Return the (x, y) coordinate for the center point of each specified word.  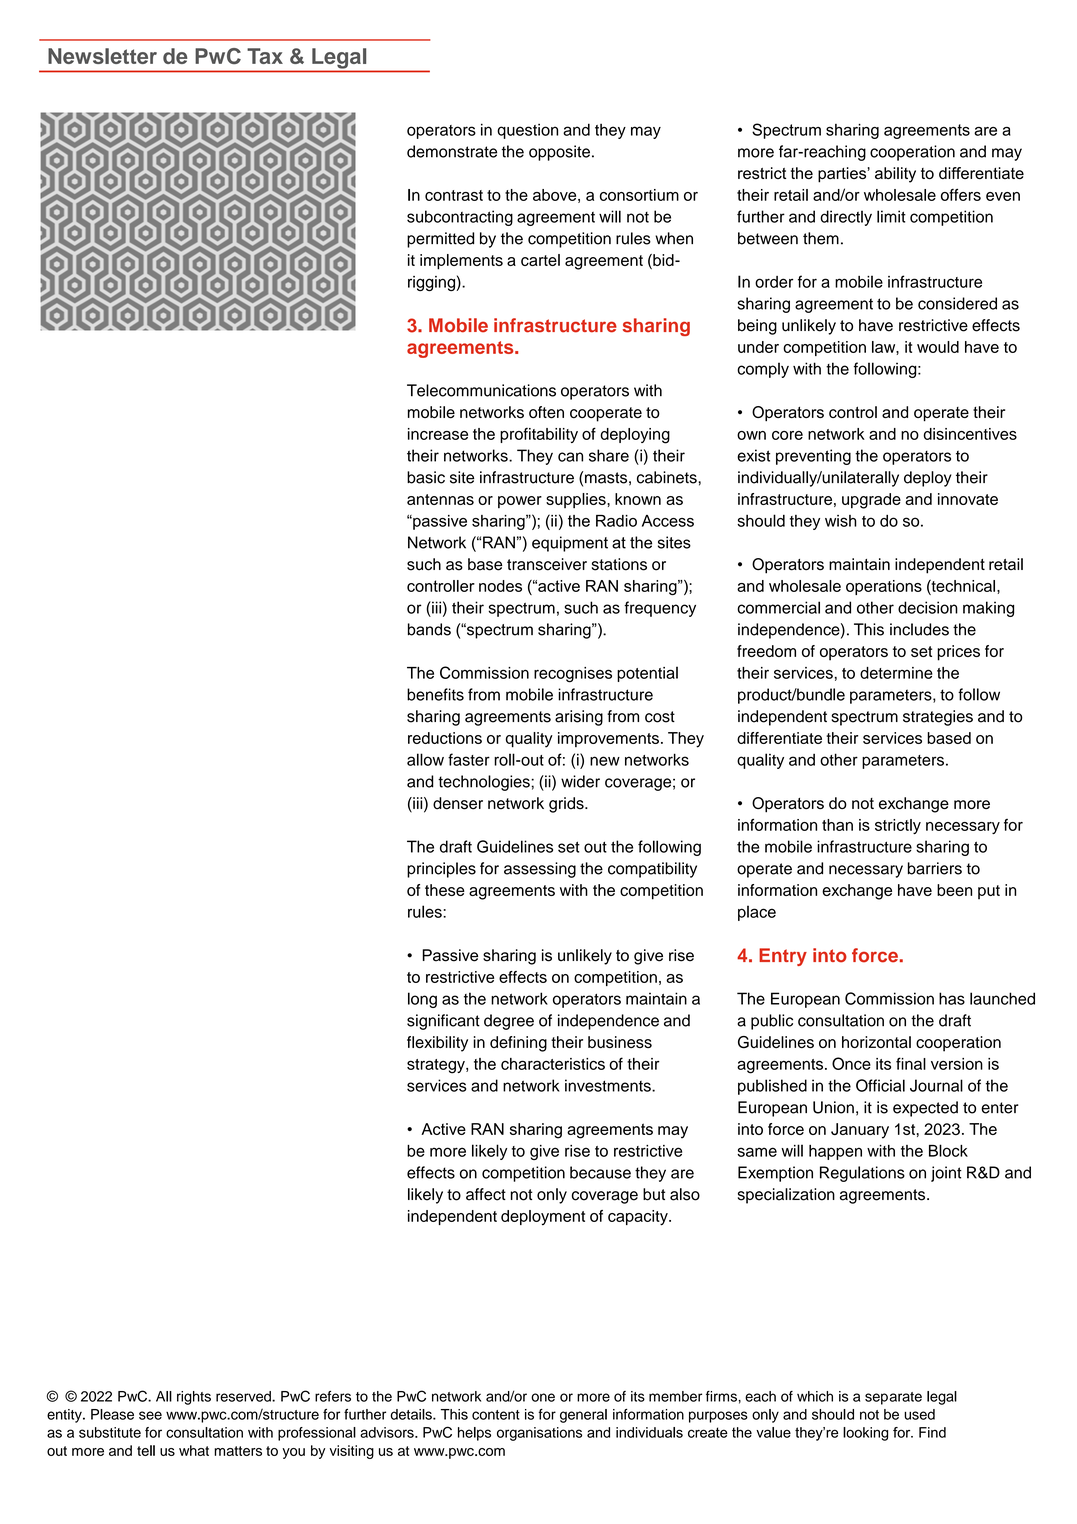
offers (961, 194)
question (527, 131)
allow (425, 759)
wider (580, 781)
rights (194, 1398)
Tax (265, 56)
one (543, 1397)
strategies (938, 718)
